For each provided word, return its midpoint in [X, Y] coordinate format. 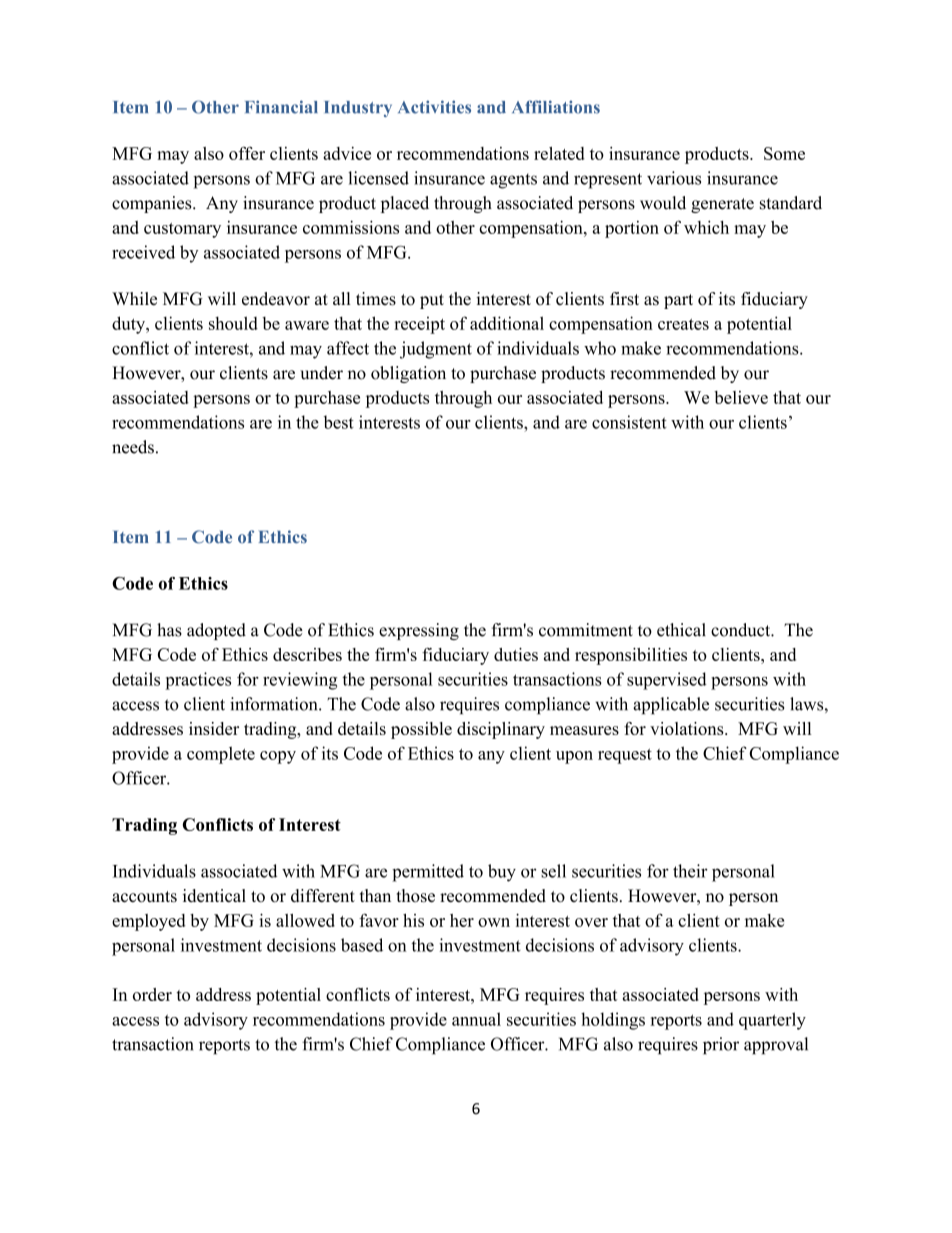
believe [741, 397]
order [152, 994]
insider [214, 728]
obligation [408, 374]
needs [133, 447]
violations [688, 728]
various [674, 178]
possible [421, 730]
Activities [434, 107]
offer [247, 153]
